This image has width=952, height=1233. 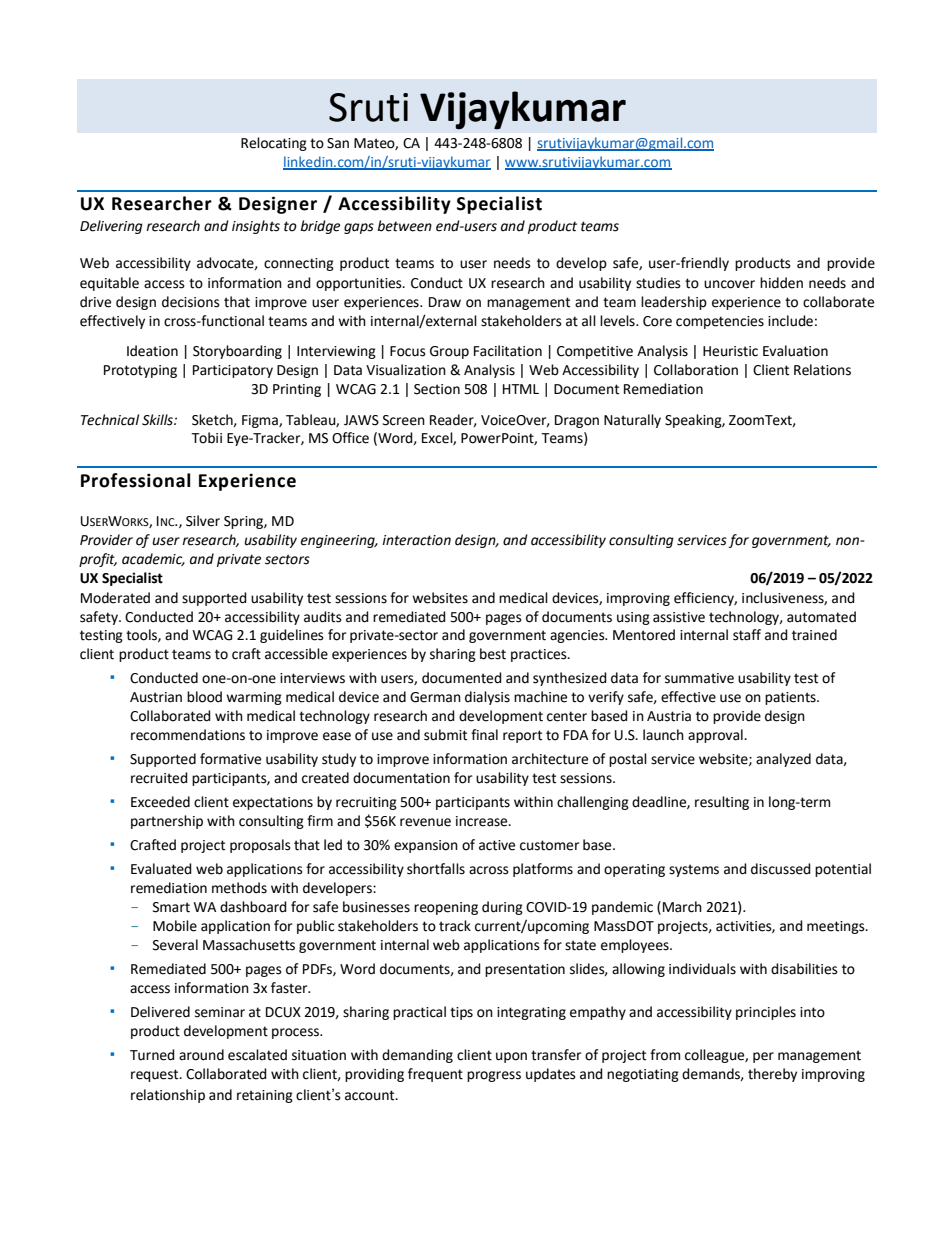 I want to click on between, so click(x=404, y=226).
